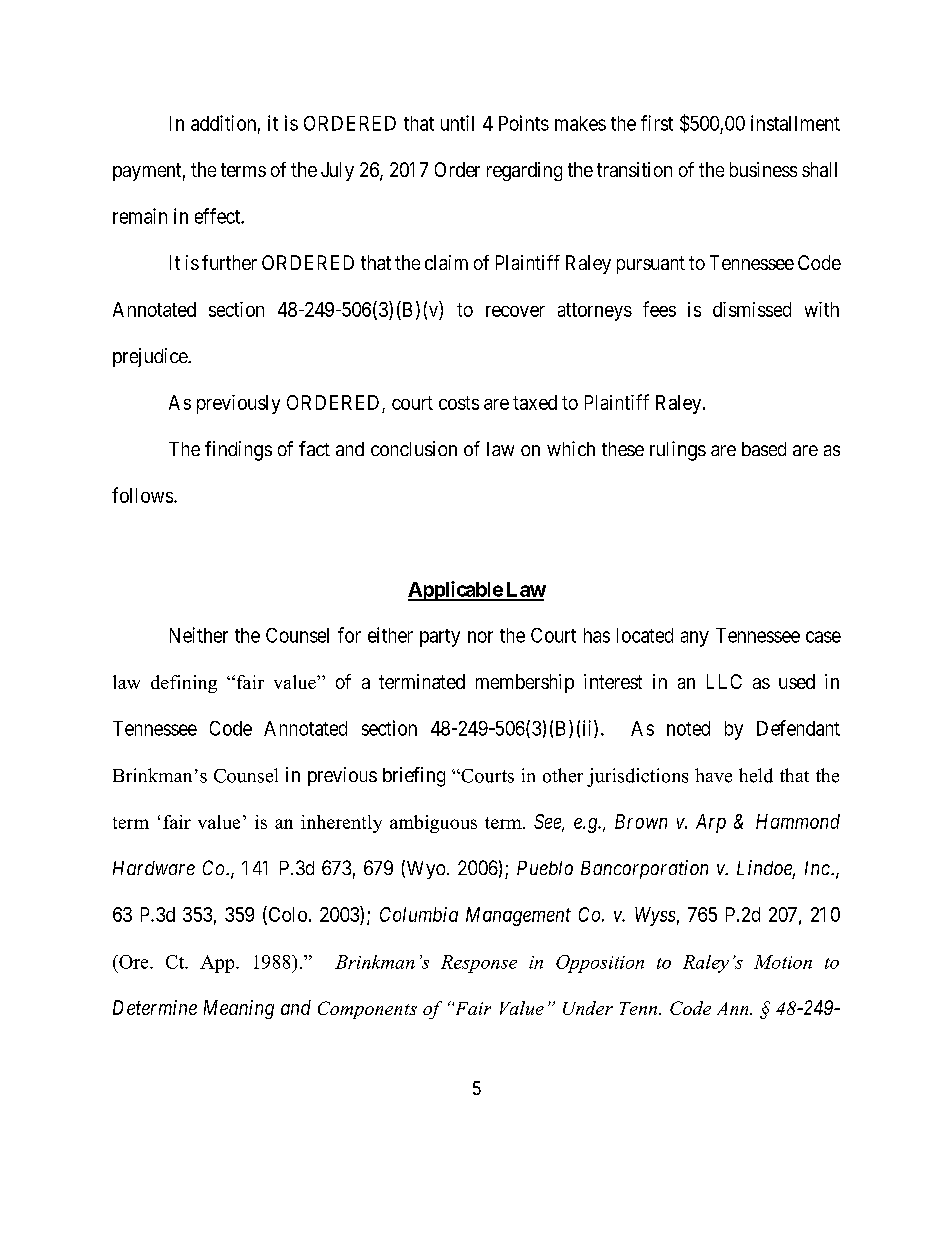 This screenshot has width=952, height=1233. What do you see at coordinates (239, 1009) in the screenshot?
I see `Meaning` at bounding box center [239, 1009].
